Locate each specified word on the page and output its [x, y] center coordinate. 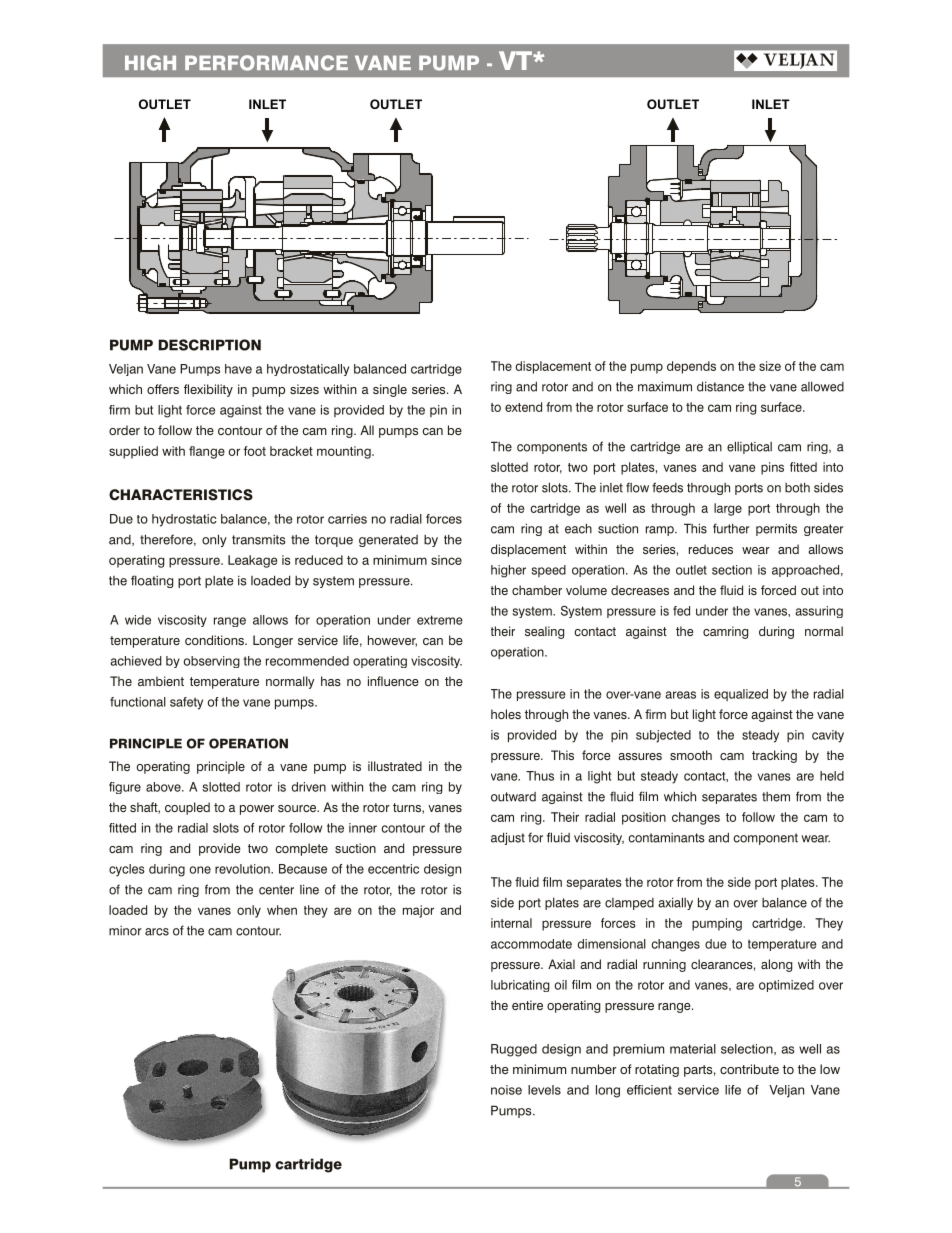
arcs [157, 932]
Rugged [514, 1050]
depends [691, 367]
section [732, 570]
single [390, 390]
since [446, 560]
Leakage [252, 561]
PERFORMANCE [266, 63]
